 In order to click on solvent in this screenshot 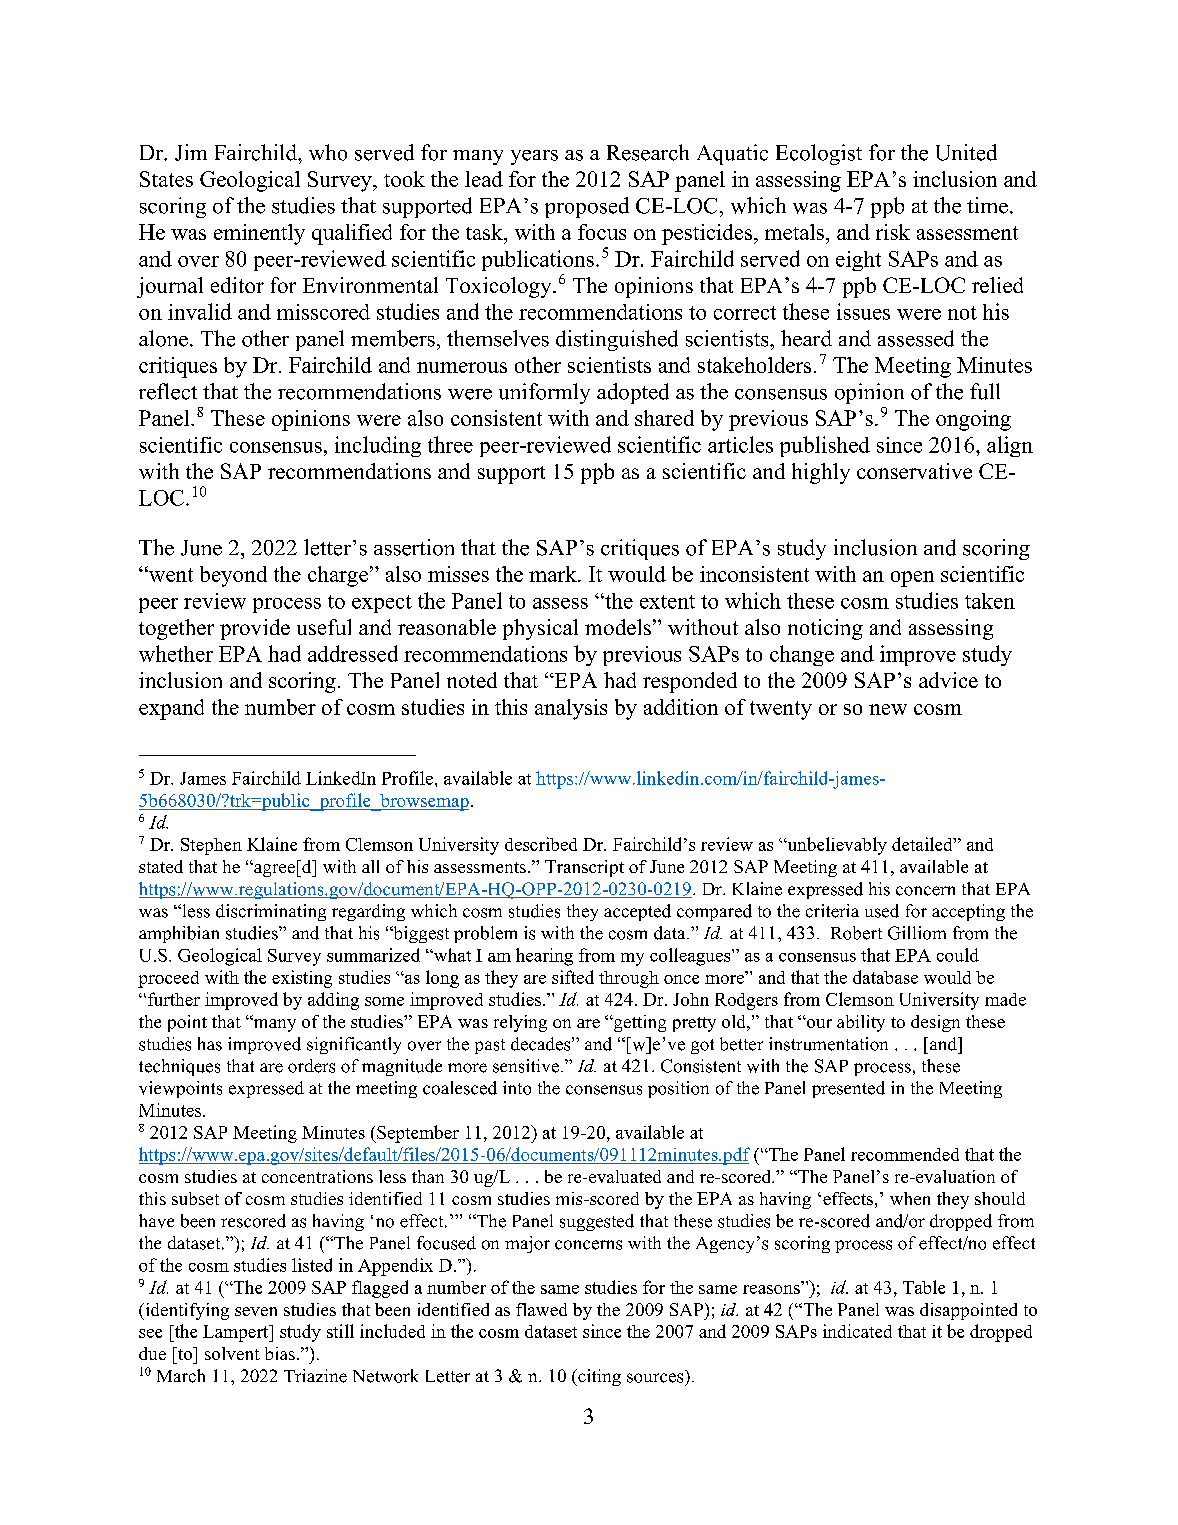, I will do `click(232, 1353)`.
